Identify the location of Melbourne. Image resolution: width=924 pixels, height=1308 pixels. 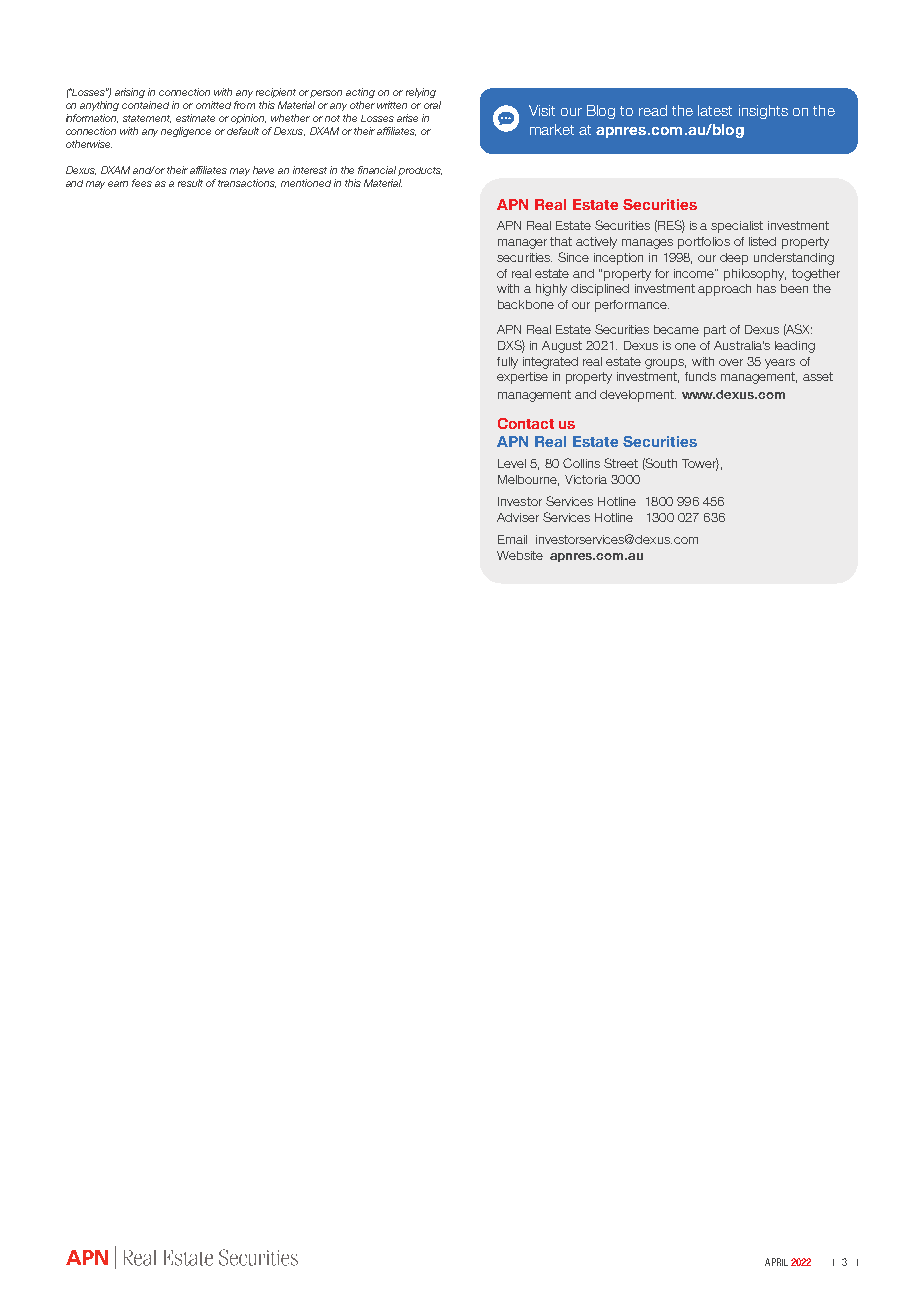
(528, 480).
